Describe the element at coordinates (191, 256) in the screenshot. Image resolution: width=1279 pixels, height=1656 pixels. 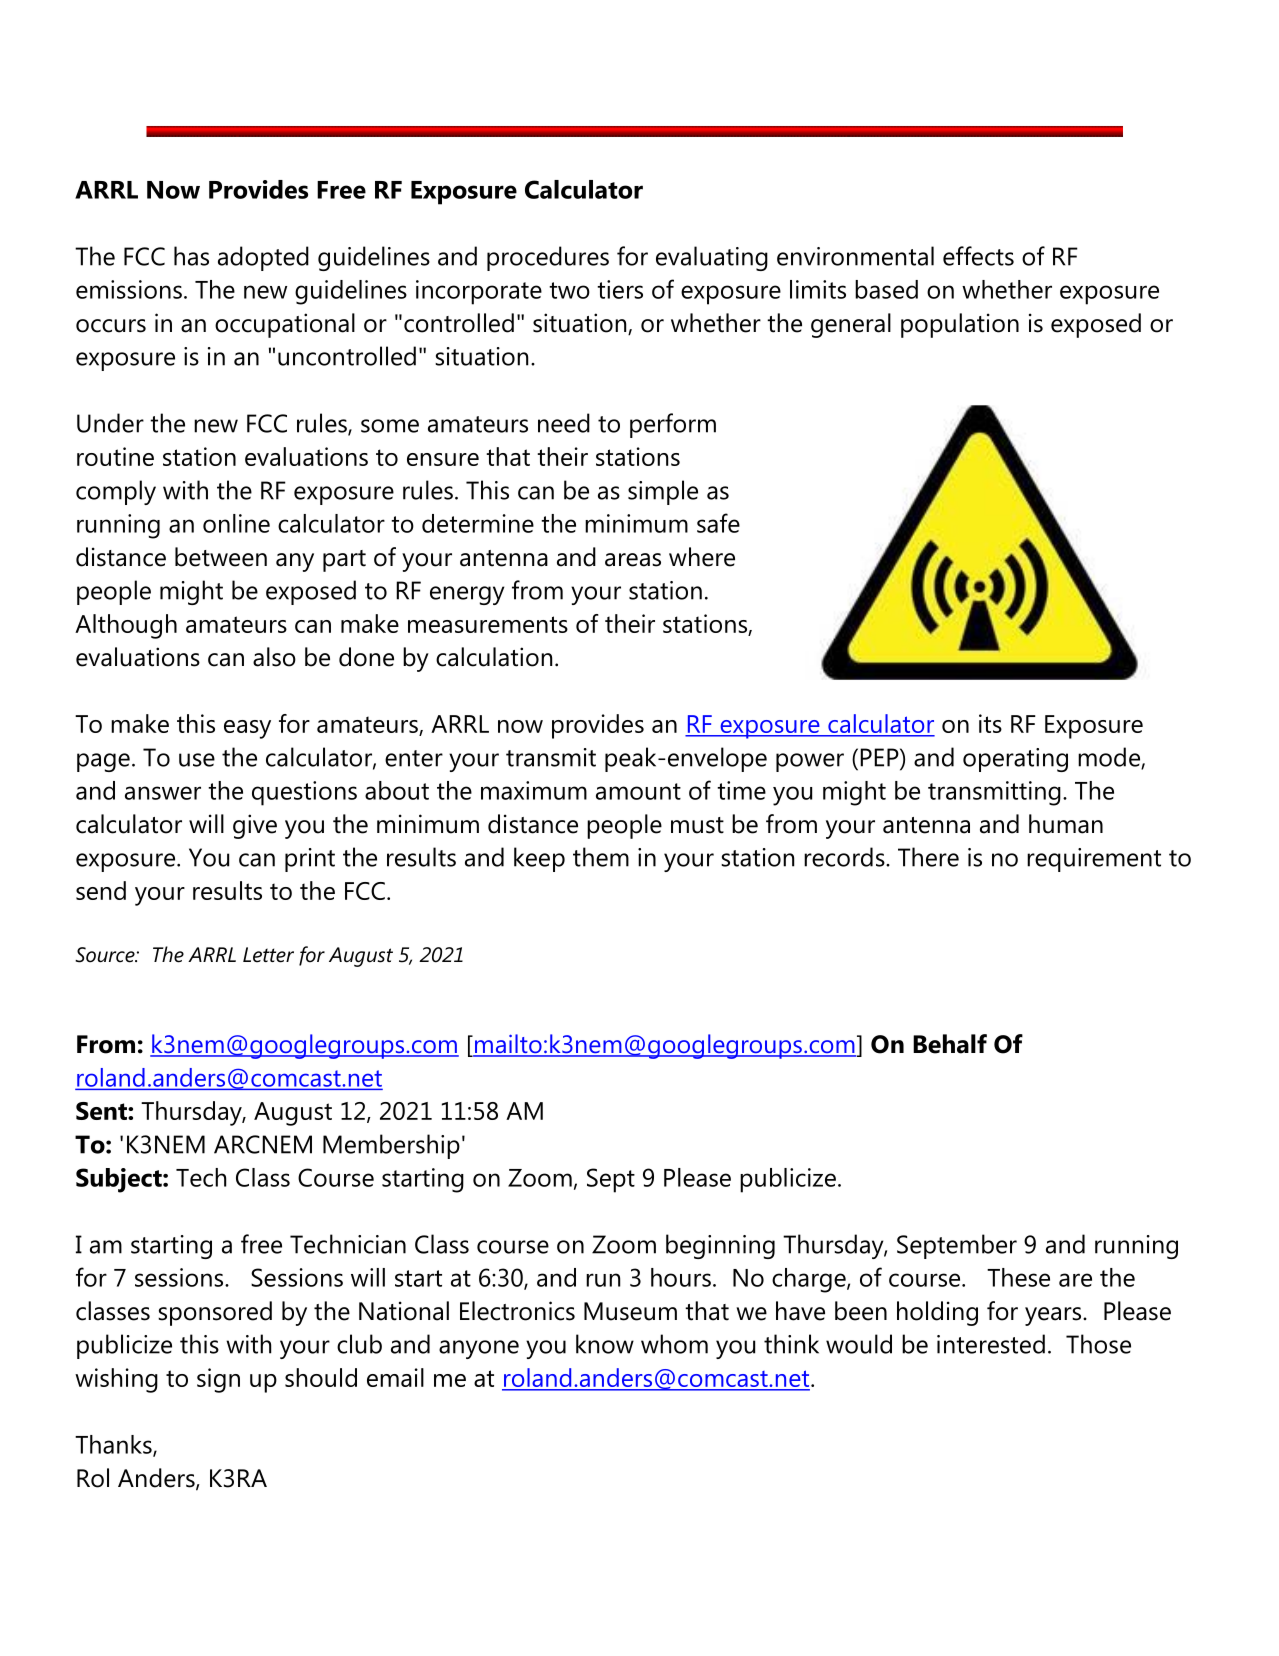
I see `has` at that location.
